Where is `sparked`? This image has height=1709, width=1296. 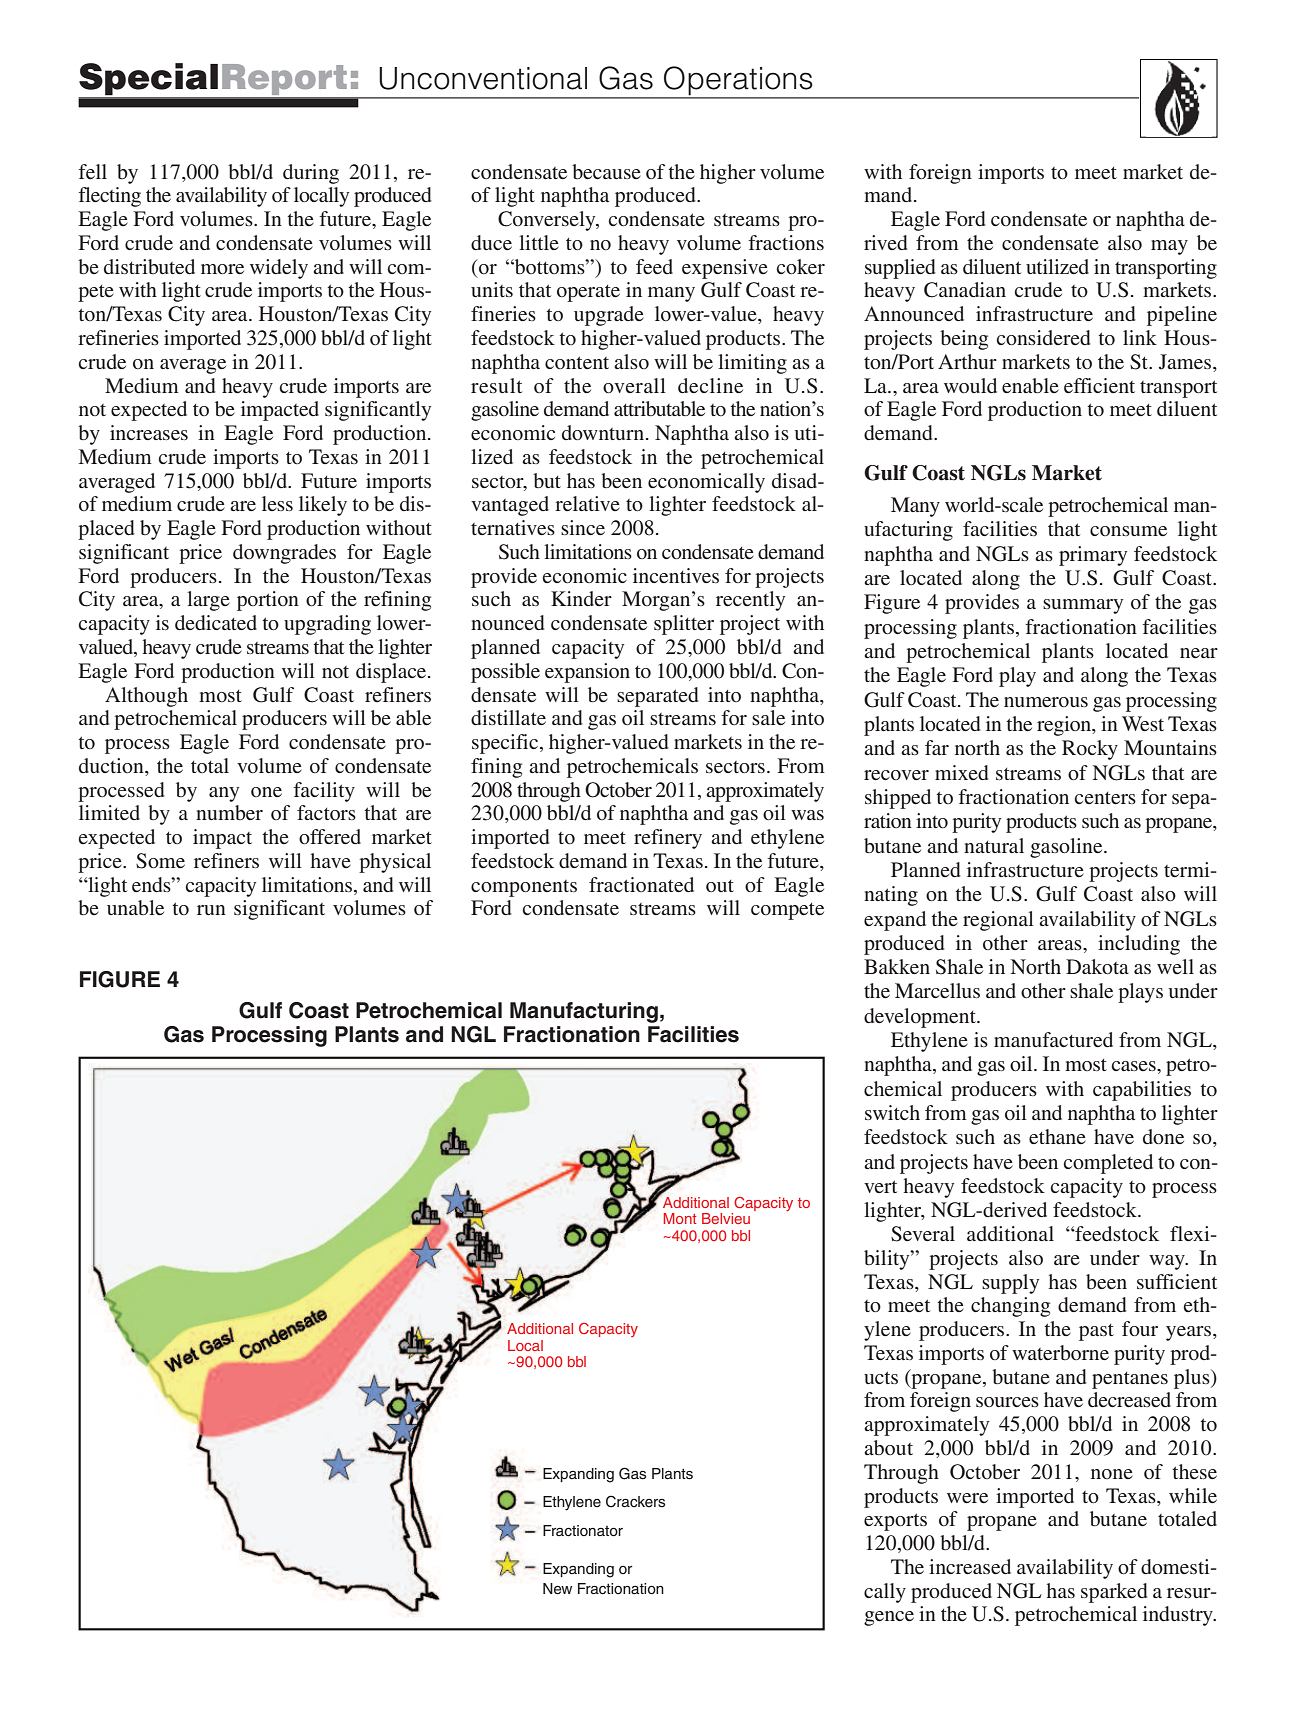
sparked is located at coordinates (1114, 1593).
